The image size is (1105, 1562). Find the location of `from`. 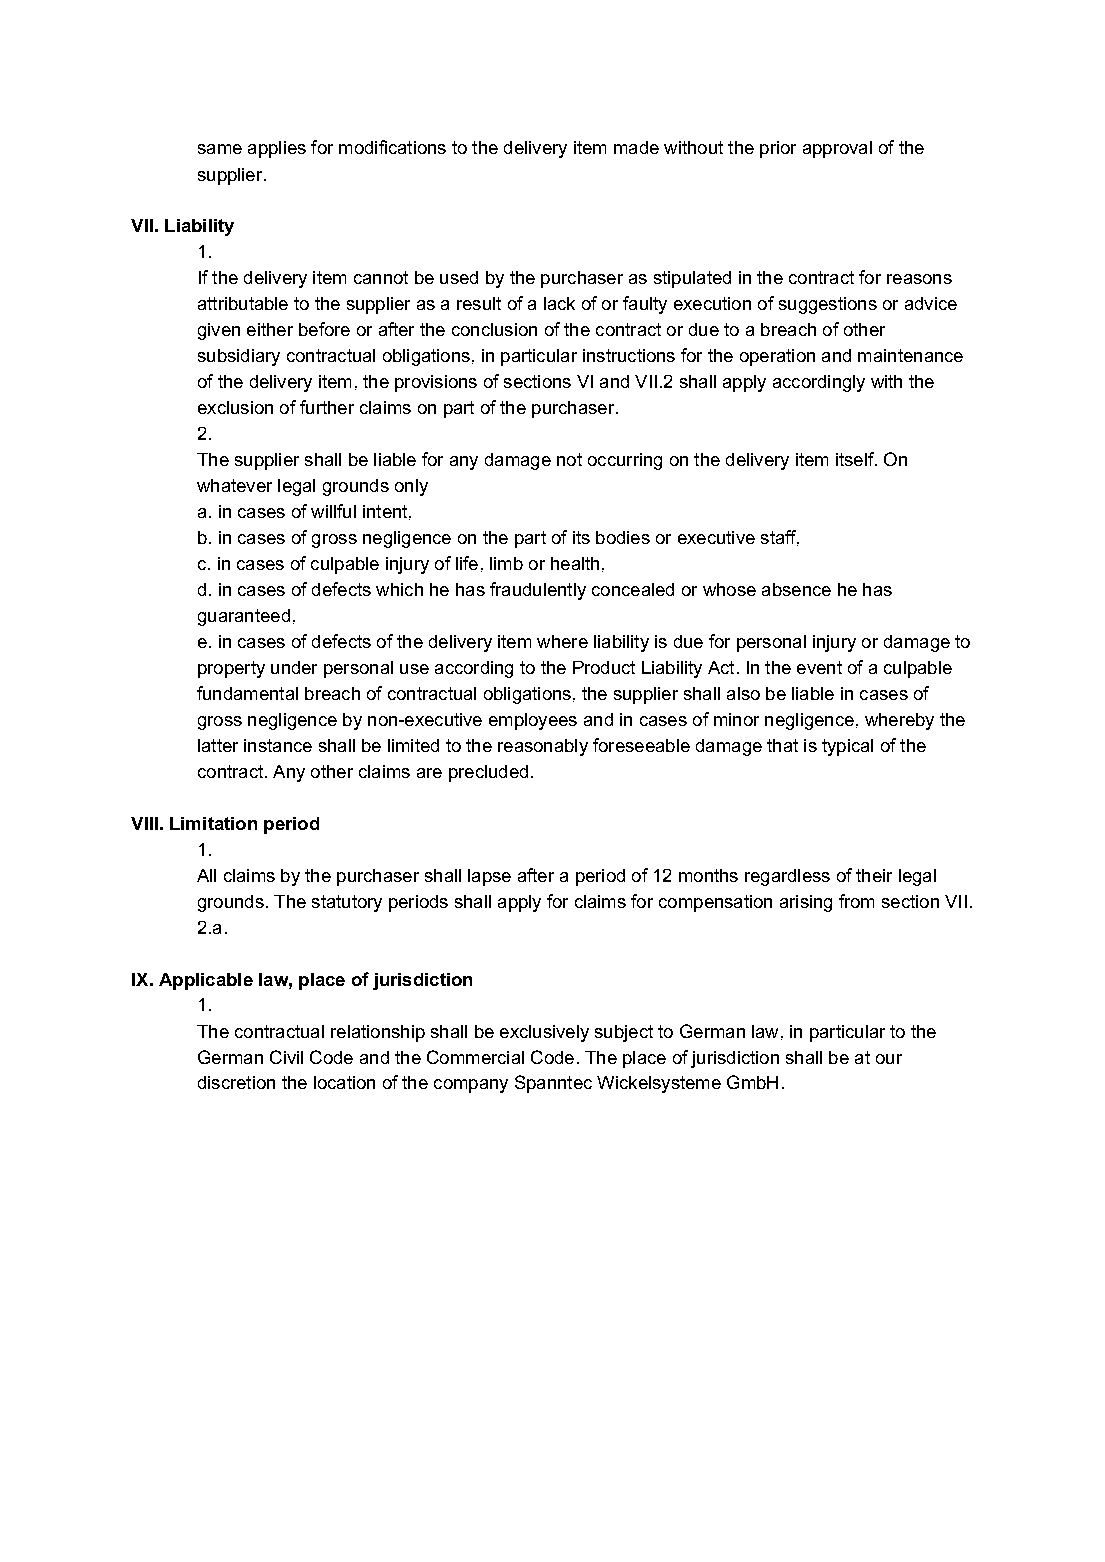

from is located at coordinates (856, 901).
